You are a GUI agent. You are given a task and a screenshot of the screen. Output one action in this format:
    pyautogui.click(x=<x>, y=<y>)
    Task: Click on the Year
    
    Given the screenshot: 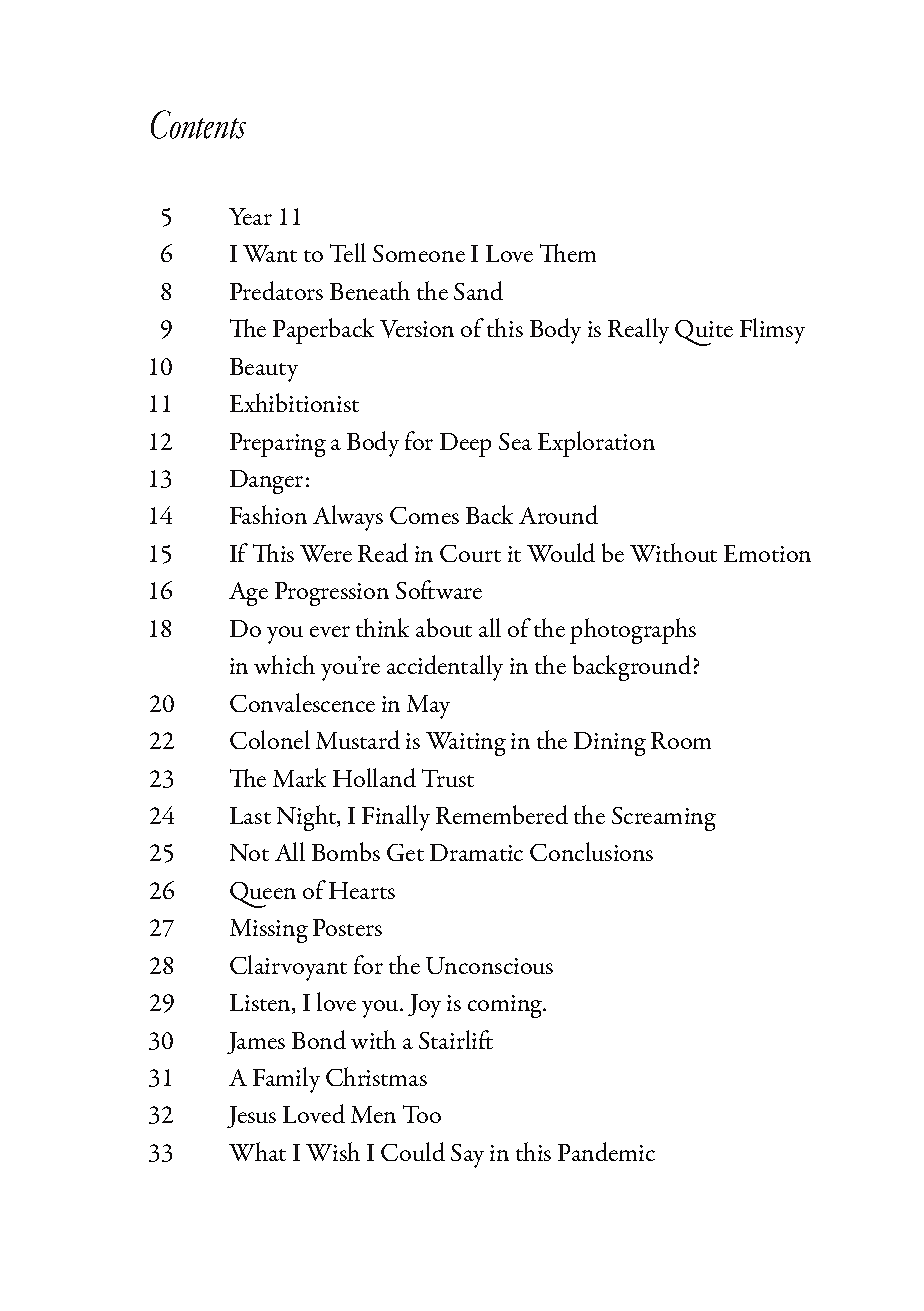 What is the action you would take?
    pyautogui.click(x=250, y=216)
